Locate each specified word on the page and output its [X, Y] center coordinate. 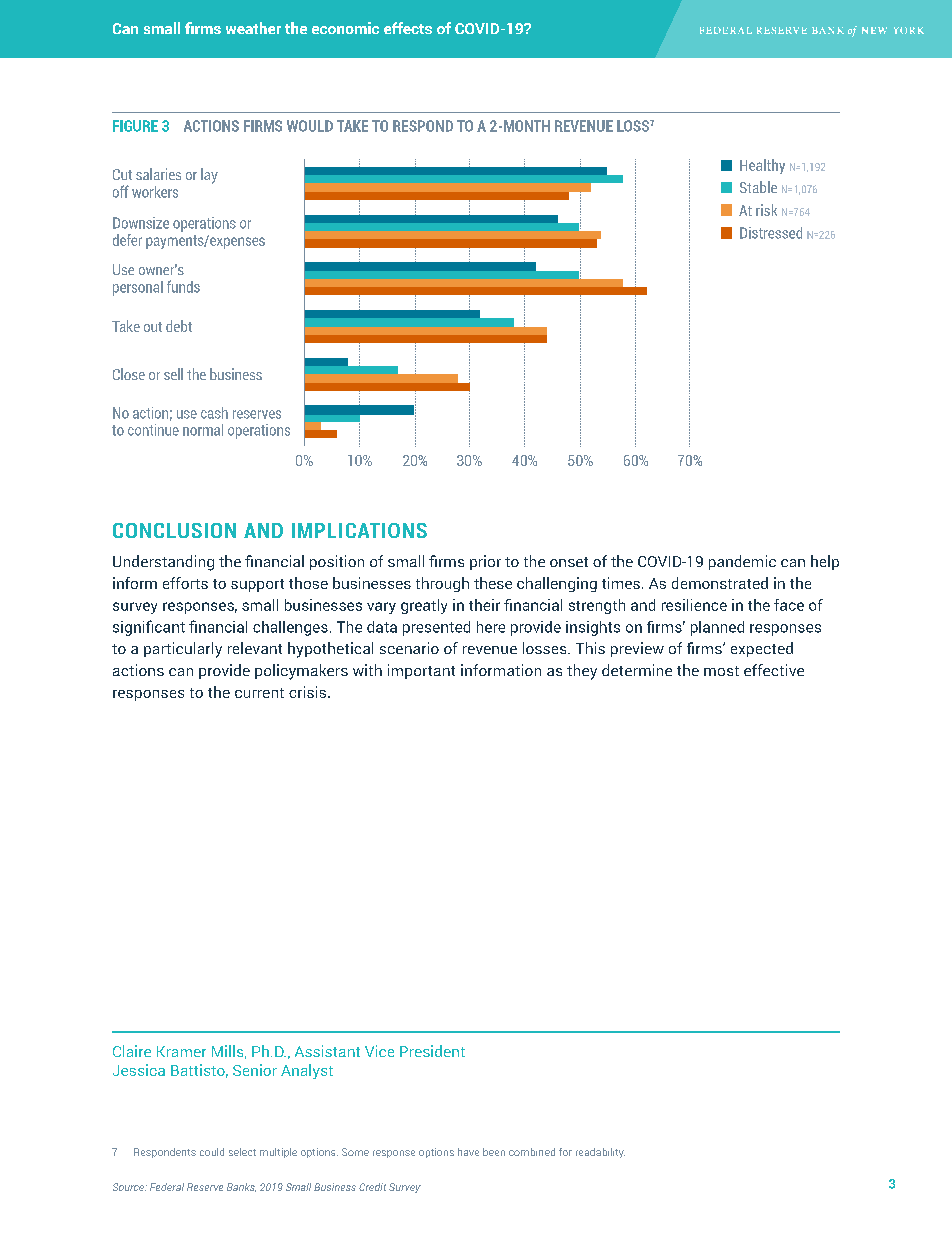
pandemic [742, 562]
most [721, 671]
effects [408, 28]
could [212, 1152]
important [421, 671]
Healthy [762, 166]
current [259, 693]
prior [485, 562]
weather [253, 28]
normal [203, 430]
